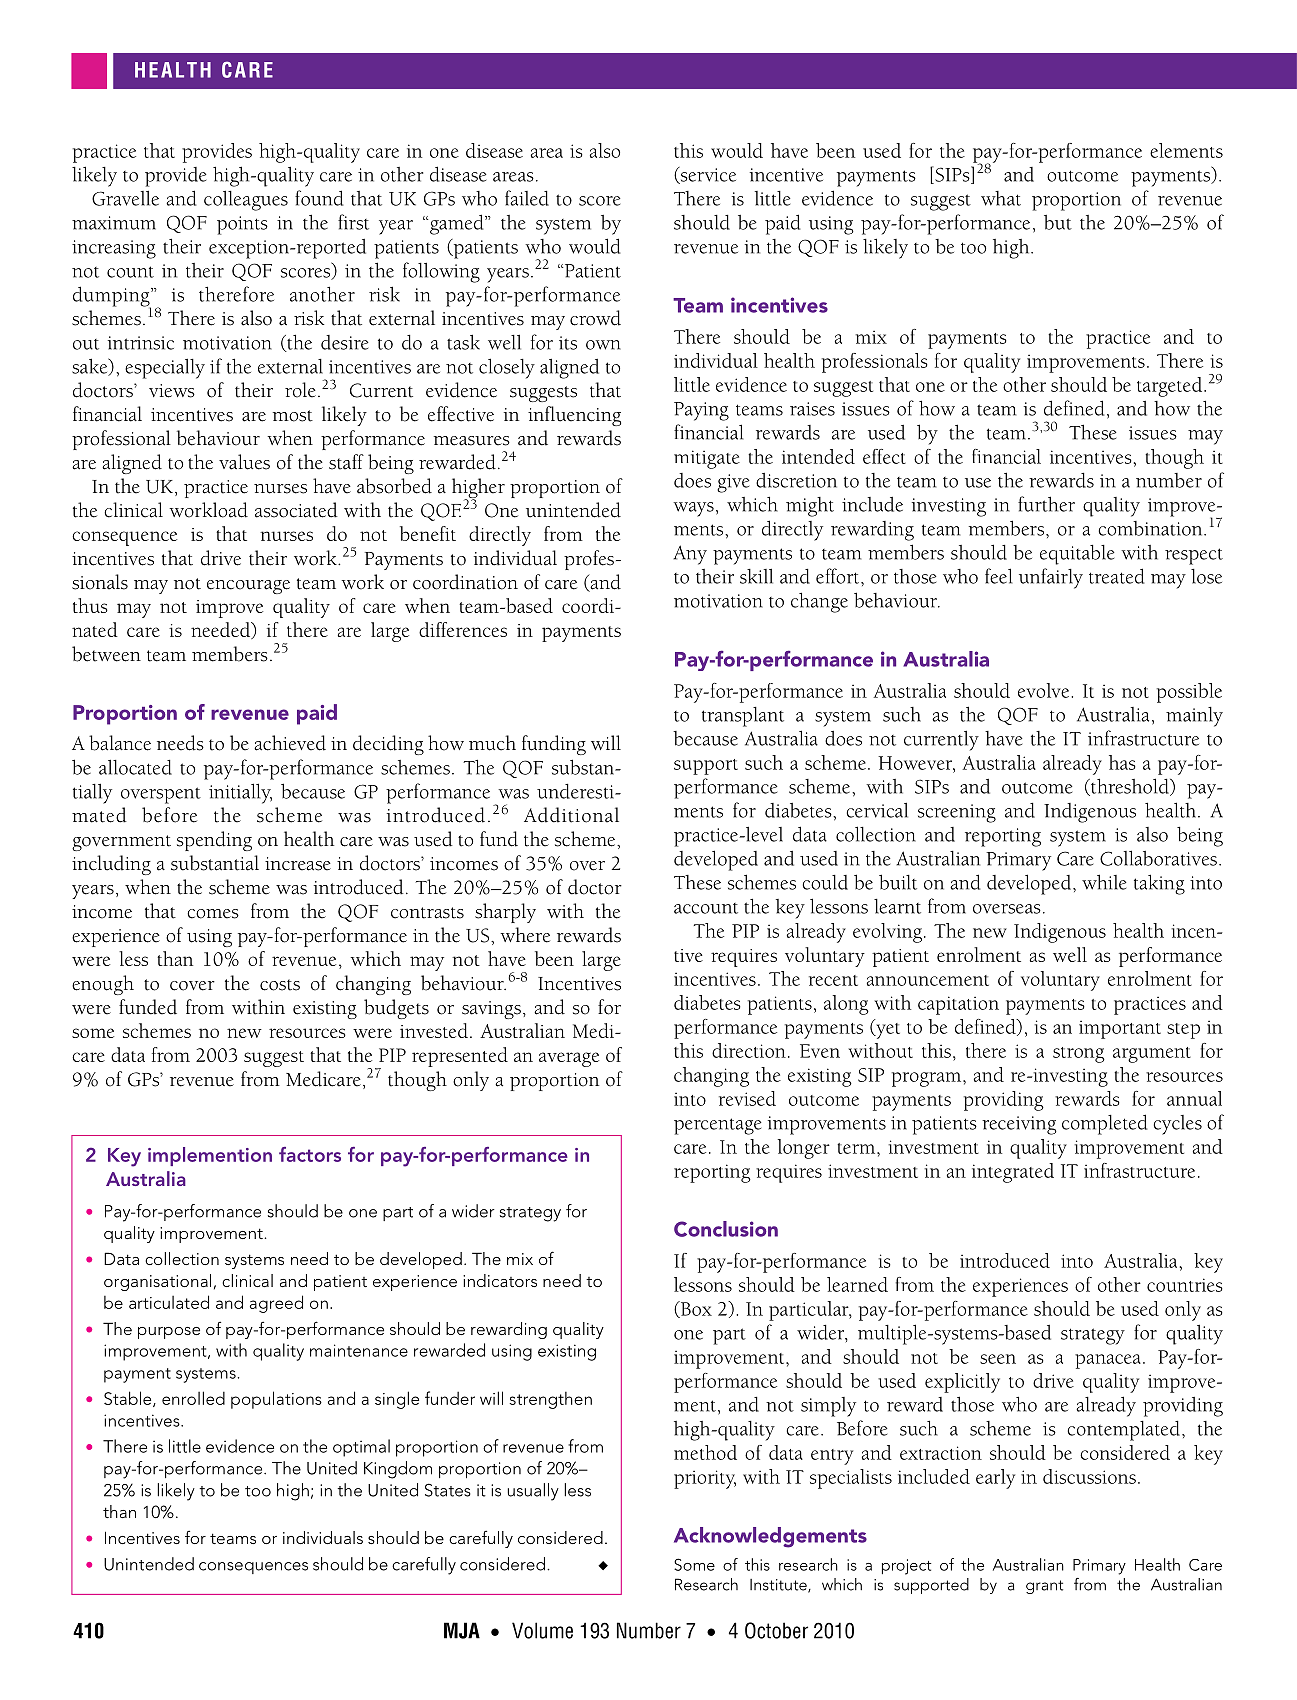 The width and height of the screenshot is (1297, 1700). I want to click on but, so click(1058, 222).
